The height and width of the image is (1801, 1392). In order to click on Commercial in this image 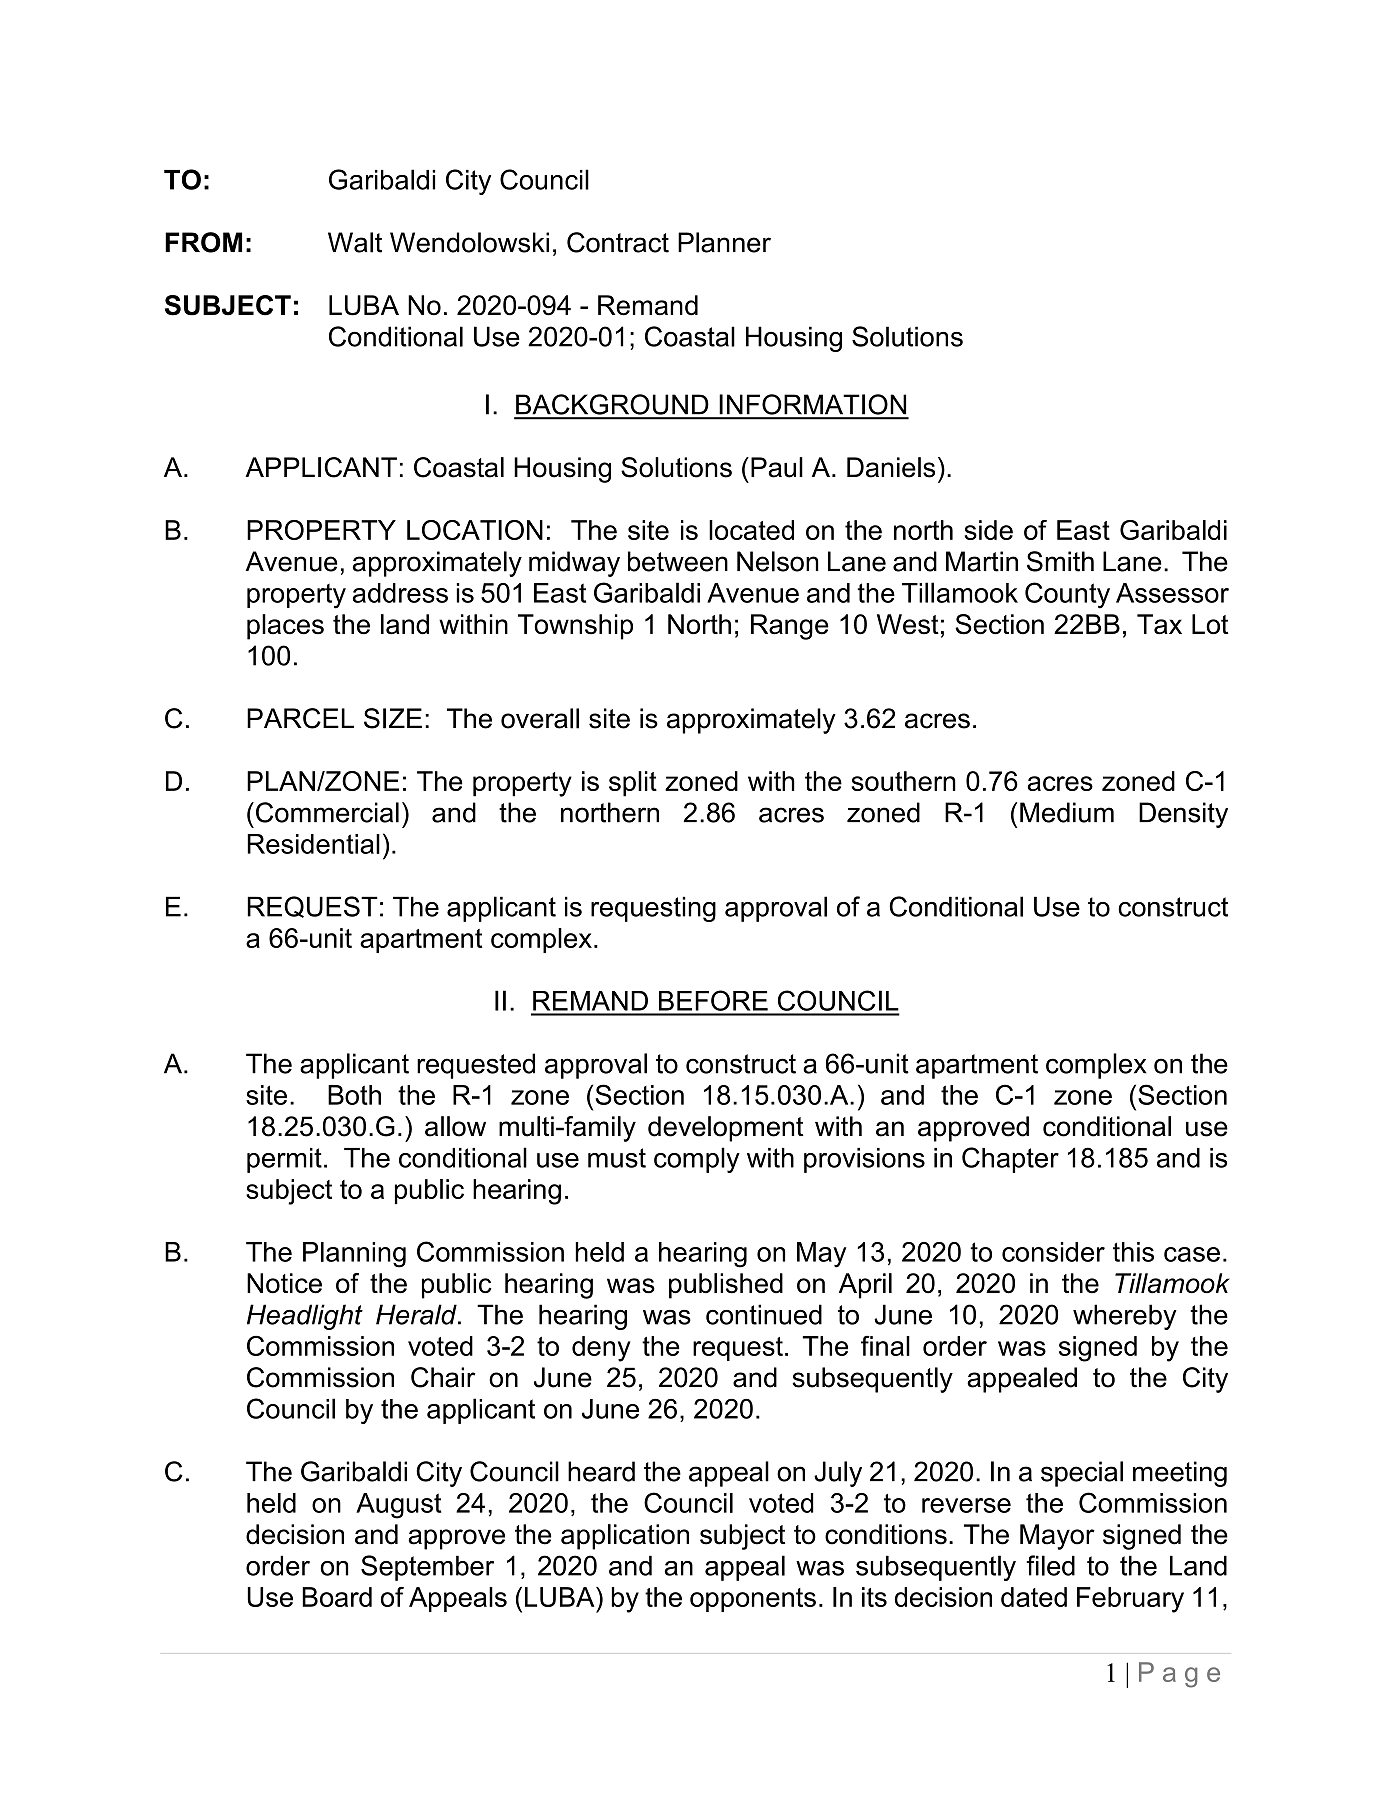, I will do `click(327, 812)`.
